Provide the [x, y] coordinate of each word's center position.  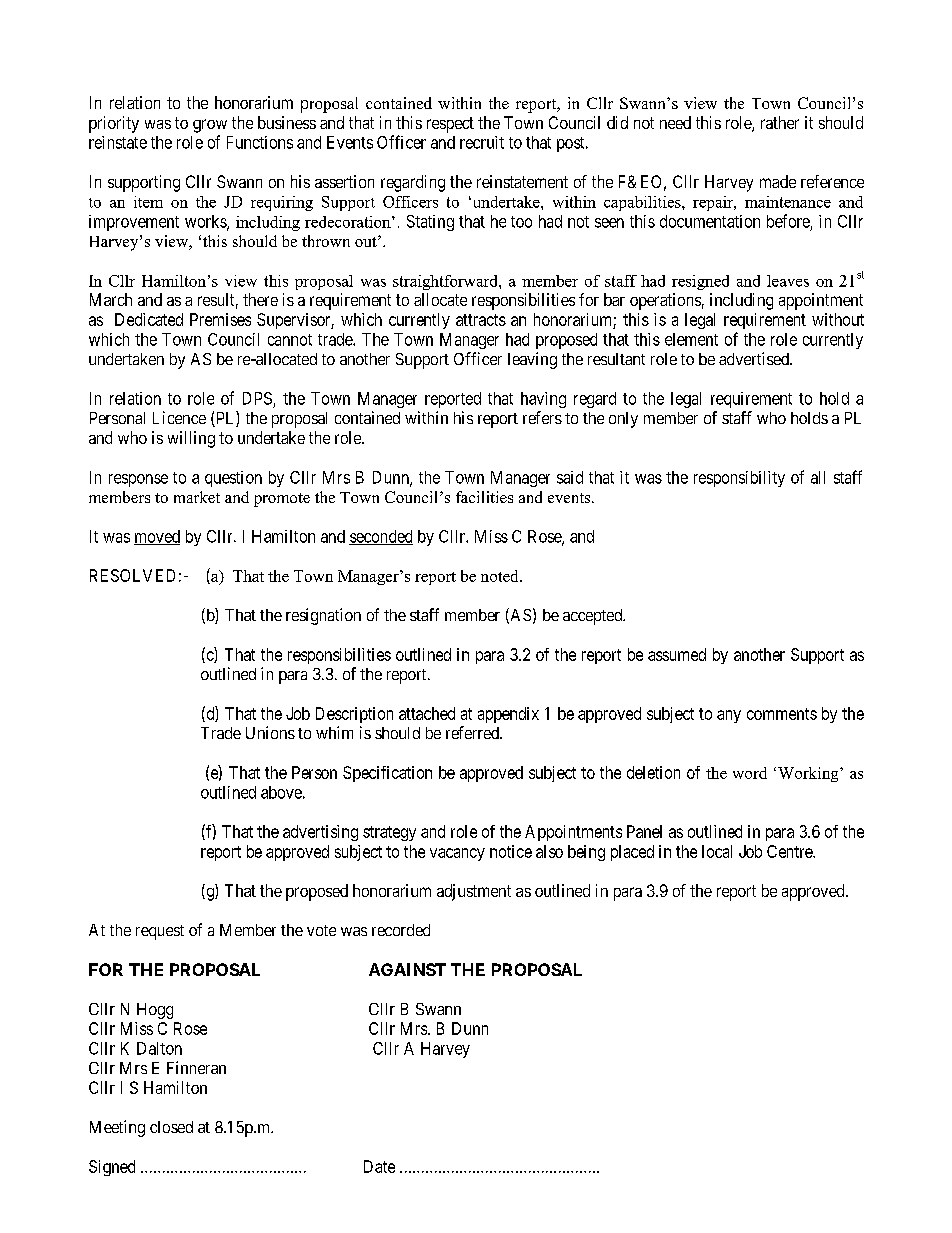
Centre [790, 851]
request [160, 932]
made [778, 181]
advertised [755, 358]
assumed [677, 654]
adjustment [474, 892]
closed [171, 1127]
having [543, 400]
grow [210, 126]
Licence [179, 417]
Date [379, 1166]
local [717, 851]
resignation [323, 616]
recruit [482, 142]
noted [501, 576]
